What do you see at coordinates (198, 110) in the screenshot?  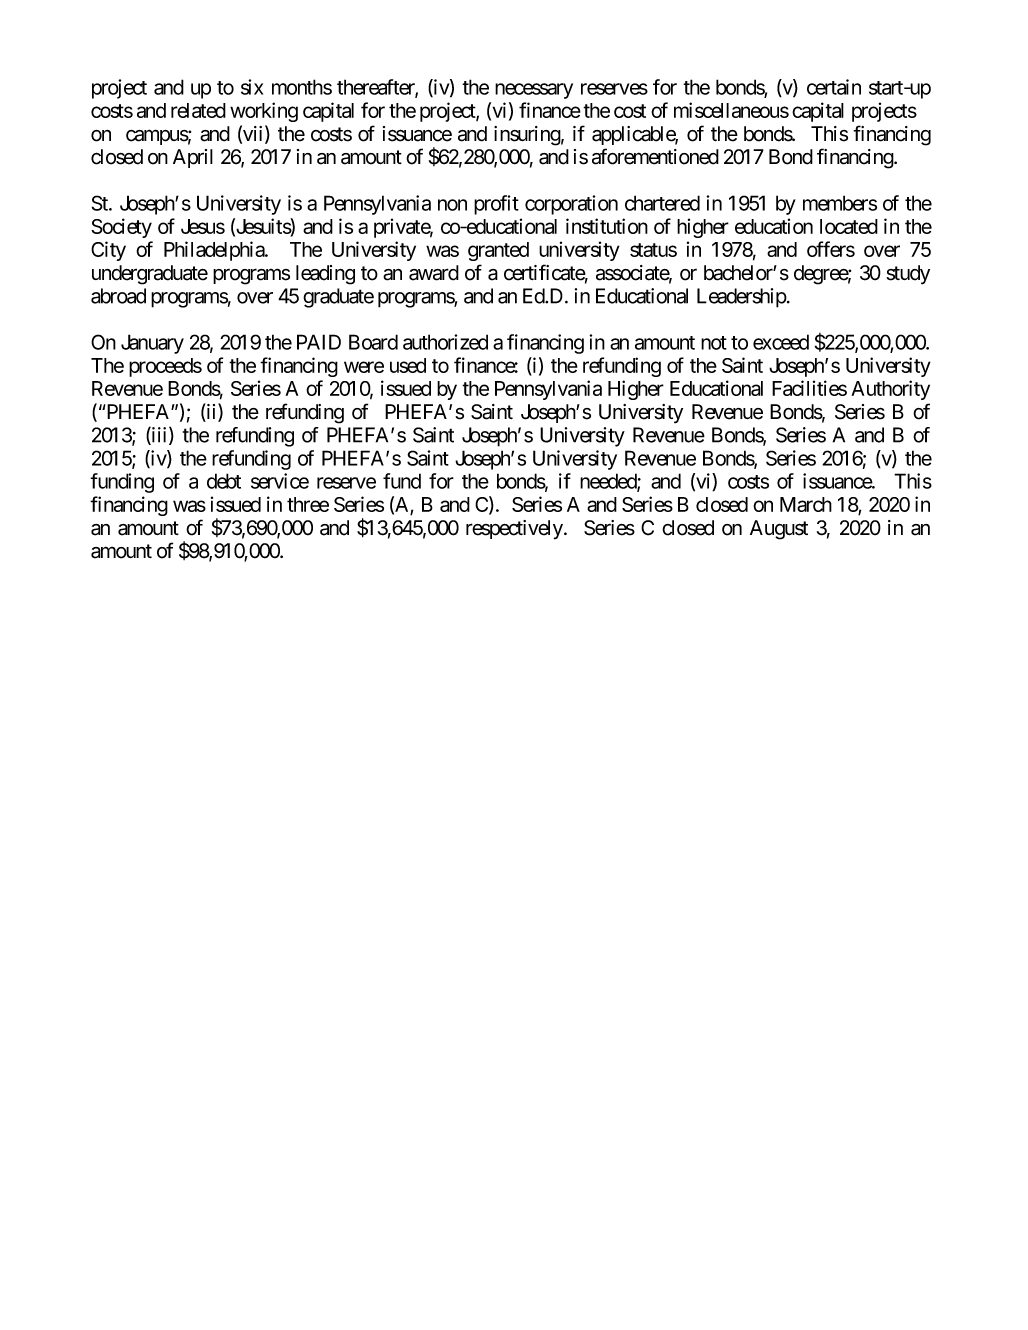 I see `related` at bounding box center [198, 110].
